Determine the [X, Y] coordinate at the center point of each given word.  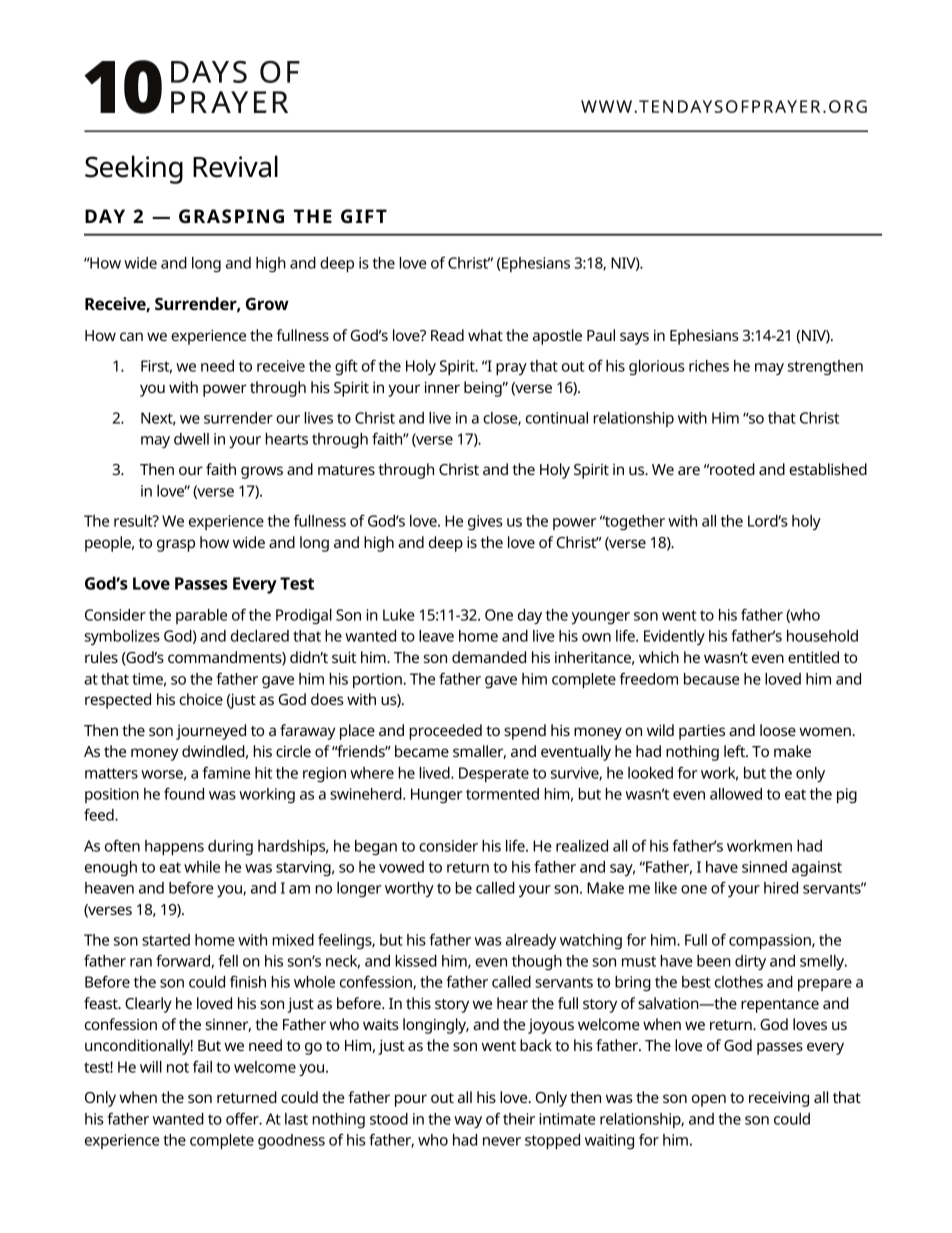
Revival [235, 166]
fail [202, 1067]
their [519, 1119]
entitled [813, 657]
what [485, 335]
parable [201, 616]
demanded [489, 657]
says [634, 338]
